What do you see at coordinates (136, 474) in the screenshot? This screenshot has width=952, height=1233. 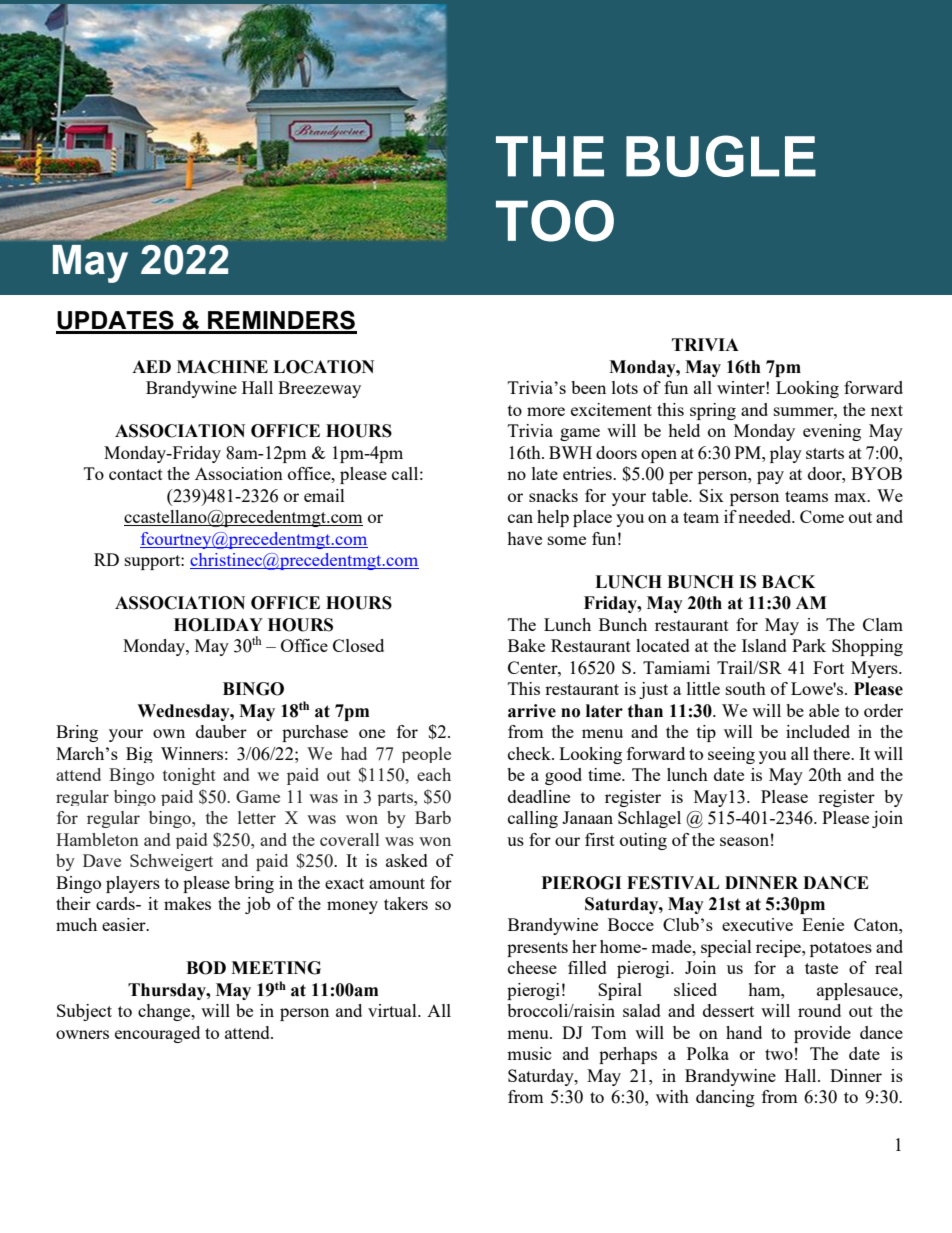 I see `contact` at bounding box center [136, 474].
